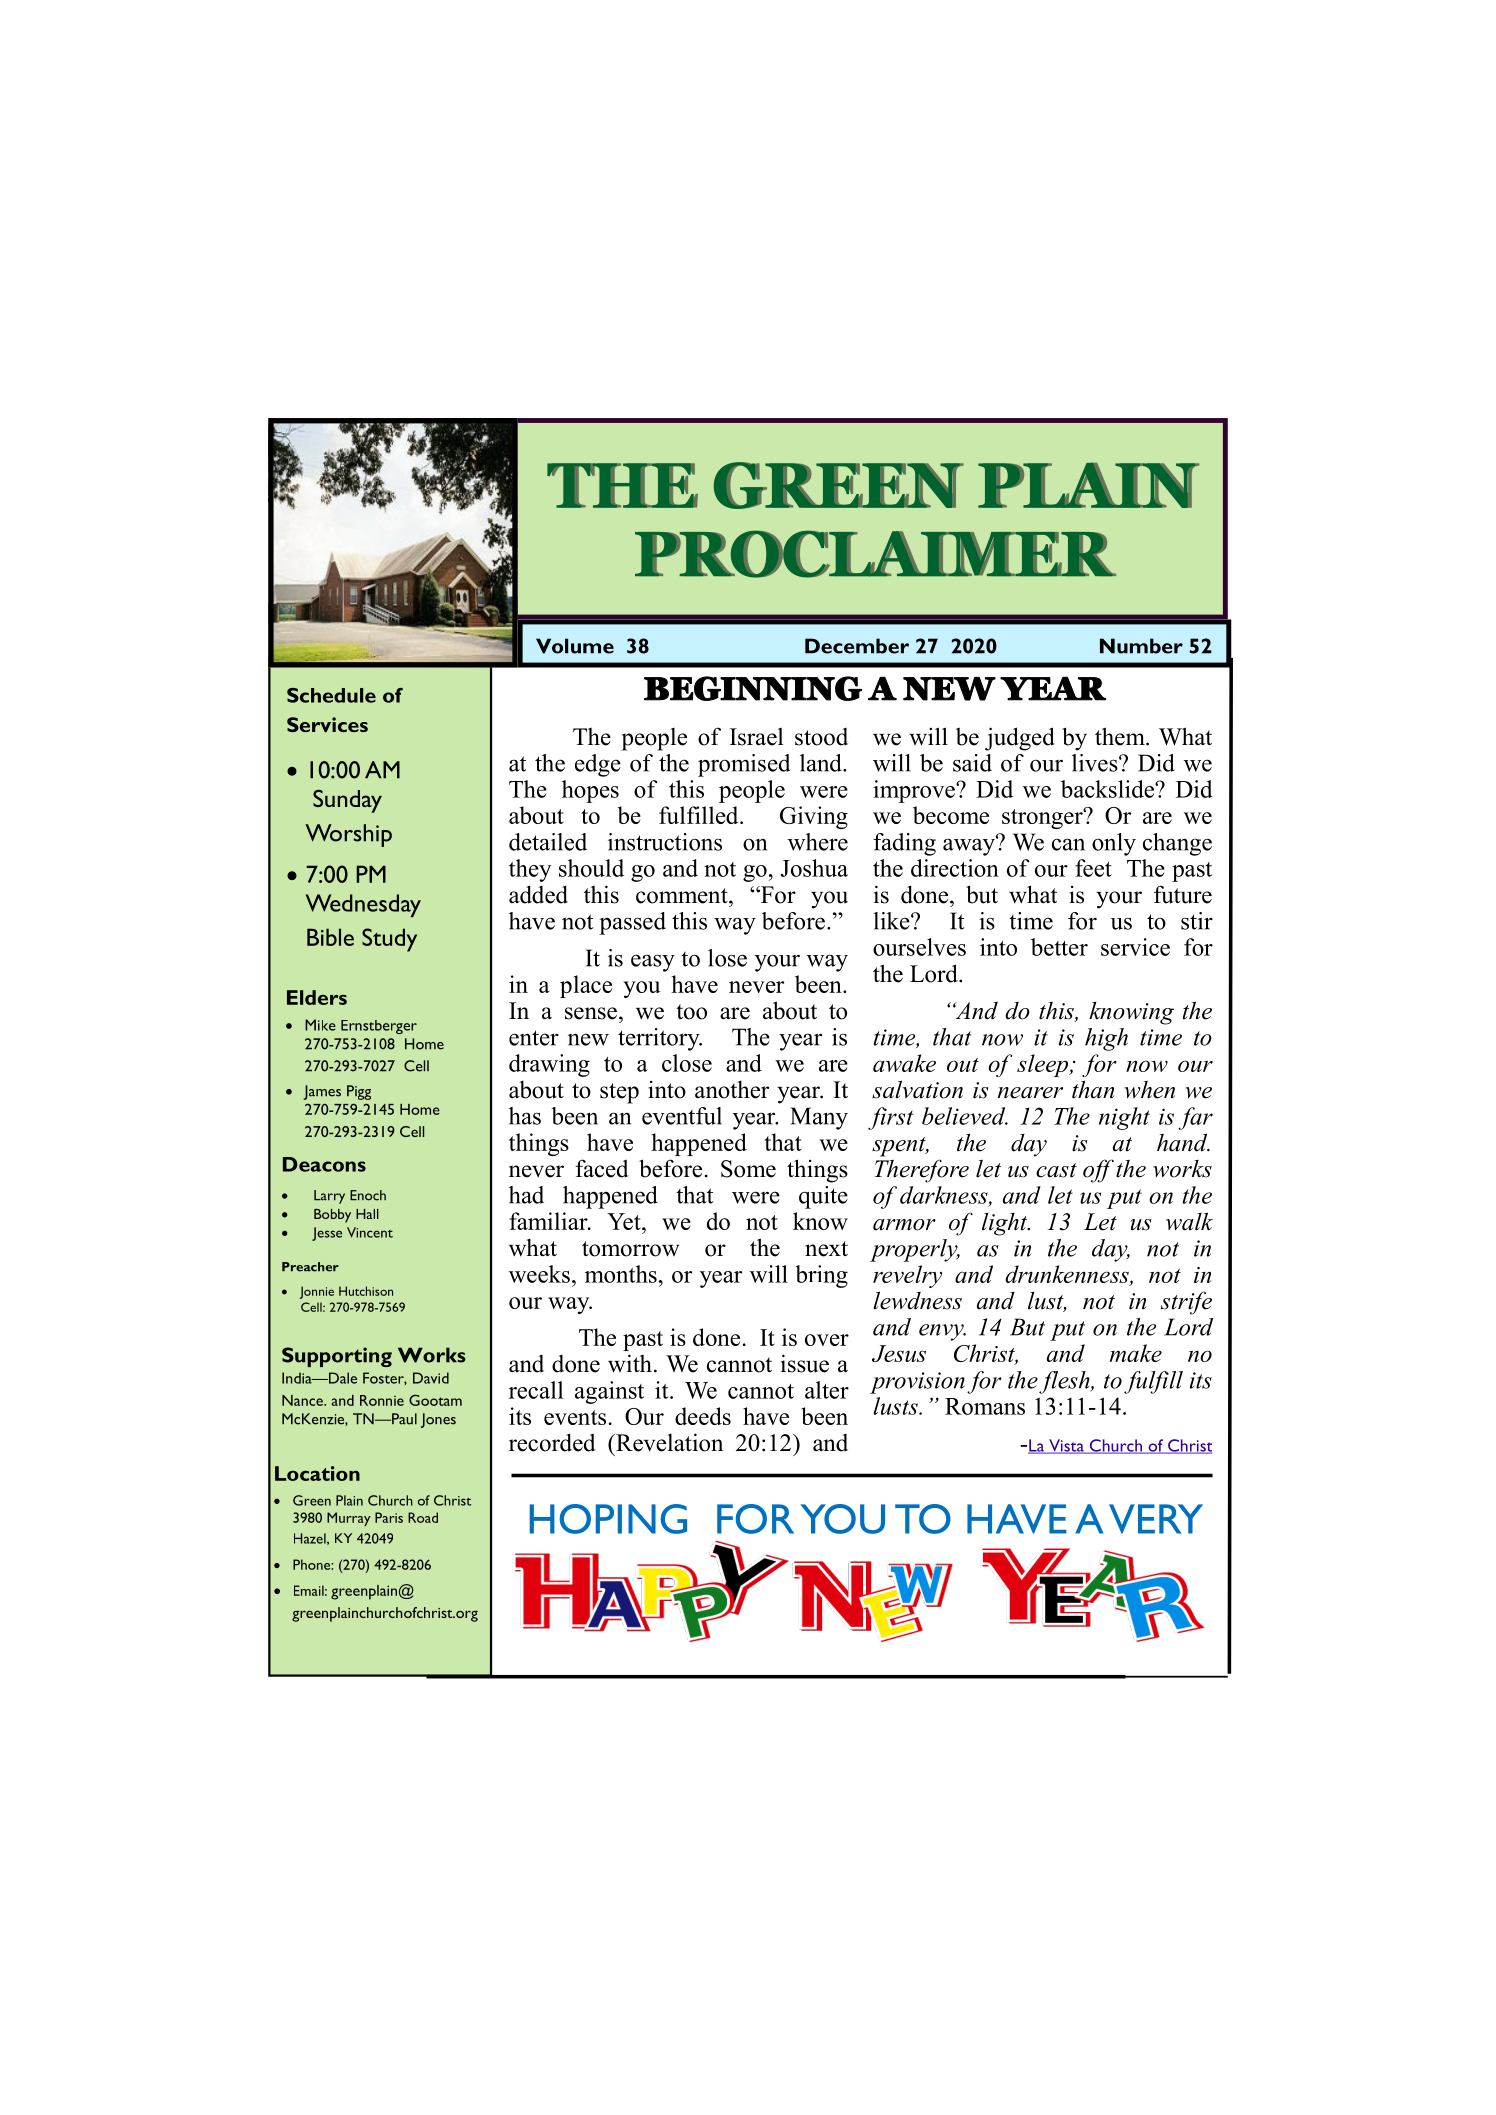  I want to click on Study, so click(389, 940).
